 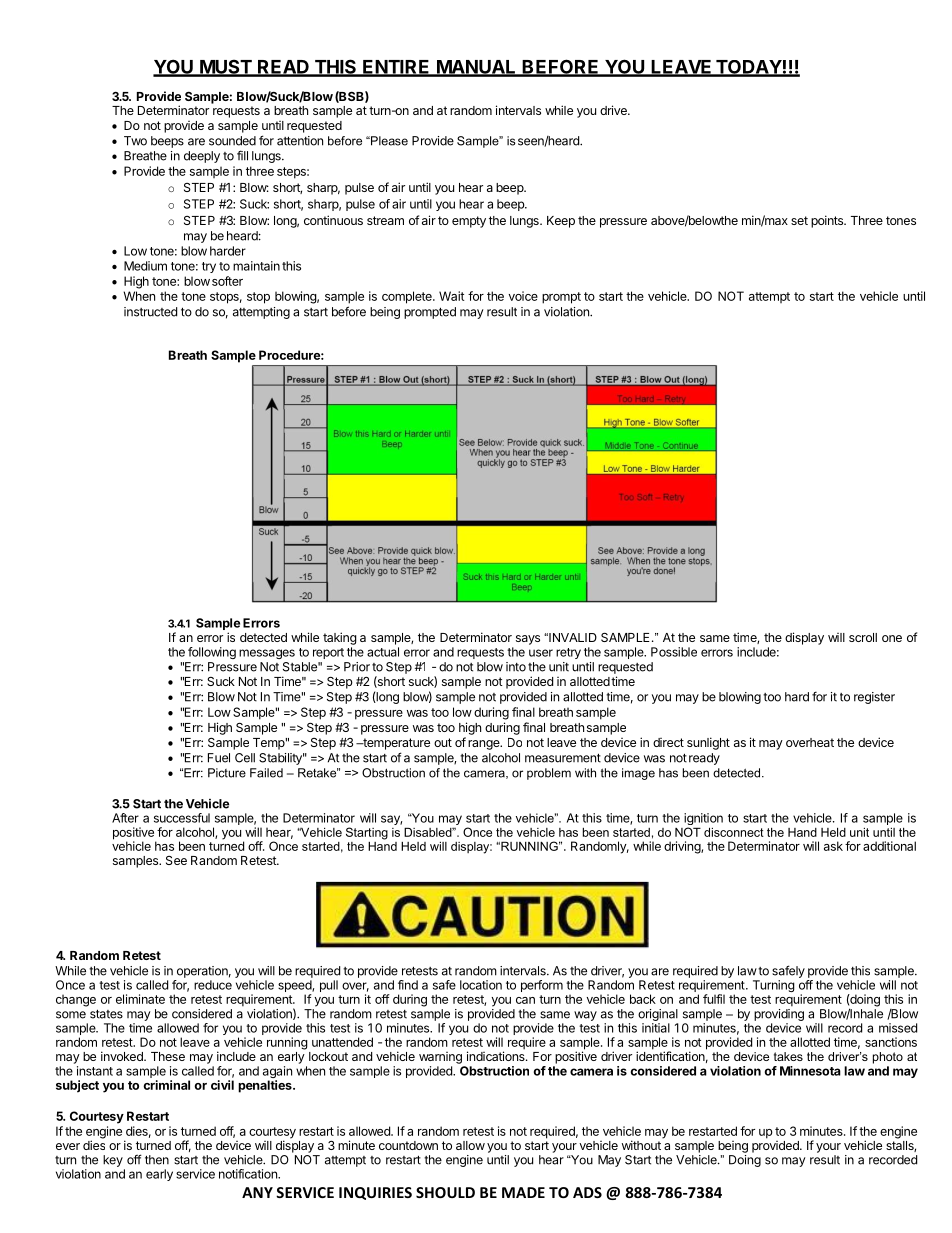 What do you see at coordinates (799, 220) in the page?
I see `set` at bounding box center [799, 220].
